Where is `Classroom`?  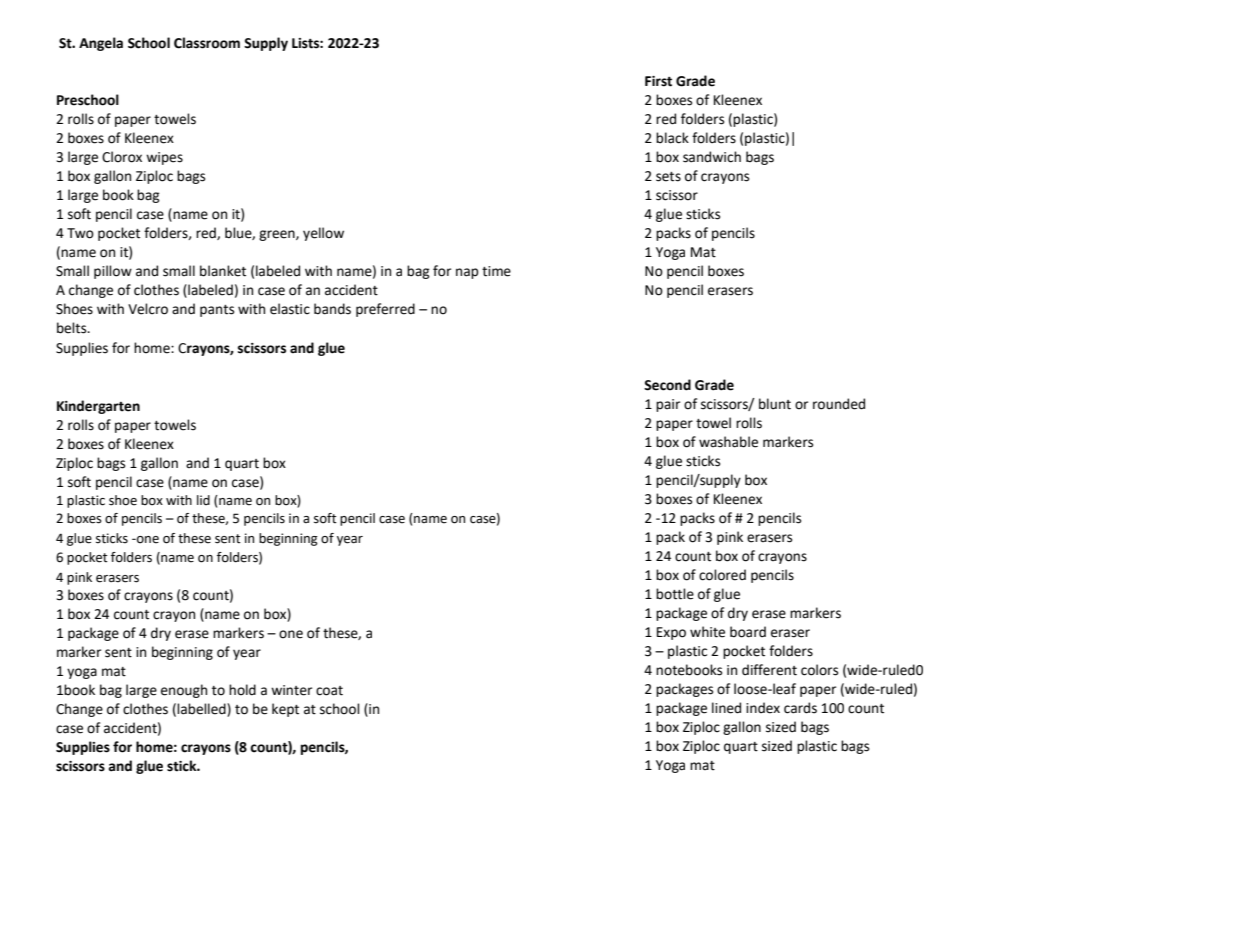
Classroom is located at coordinates (207, 43).
